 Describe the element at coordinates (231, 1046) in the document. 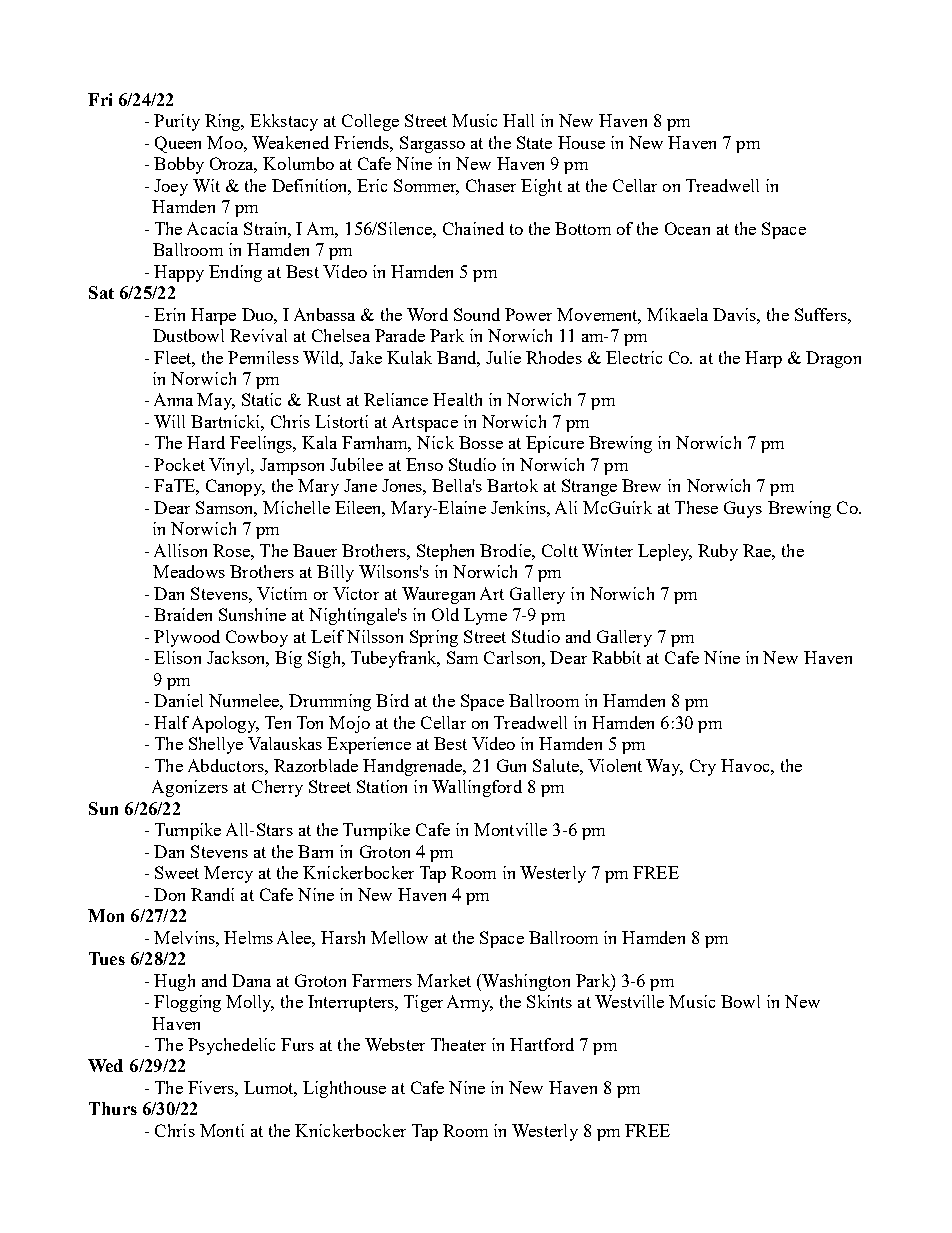

I see `Psychedelic` at that location.
